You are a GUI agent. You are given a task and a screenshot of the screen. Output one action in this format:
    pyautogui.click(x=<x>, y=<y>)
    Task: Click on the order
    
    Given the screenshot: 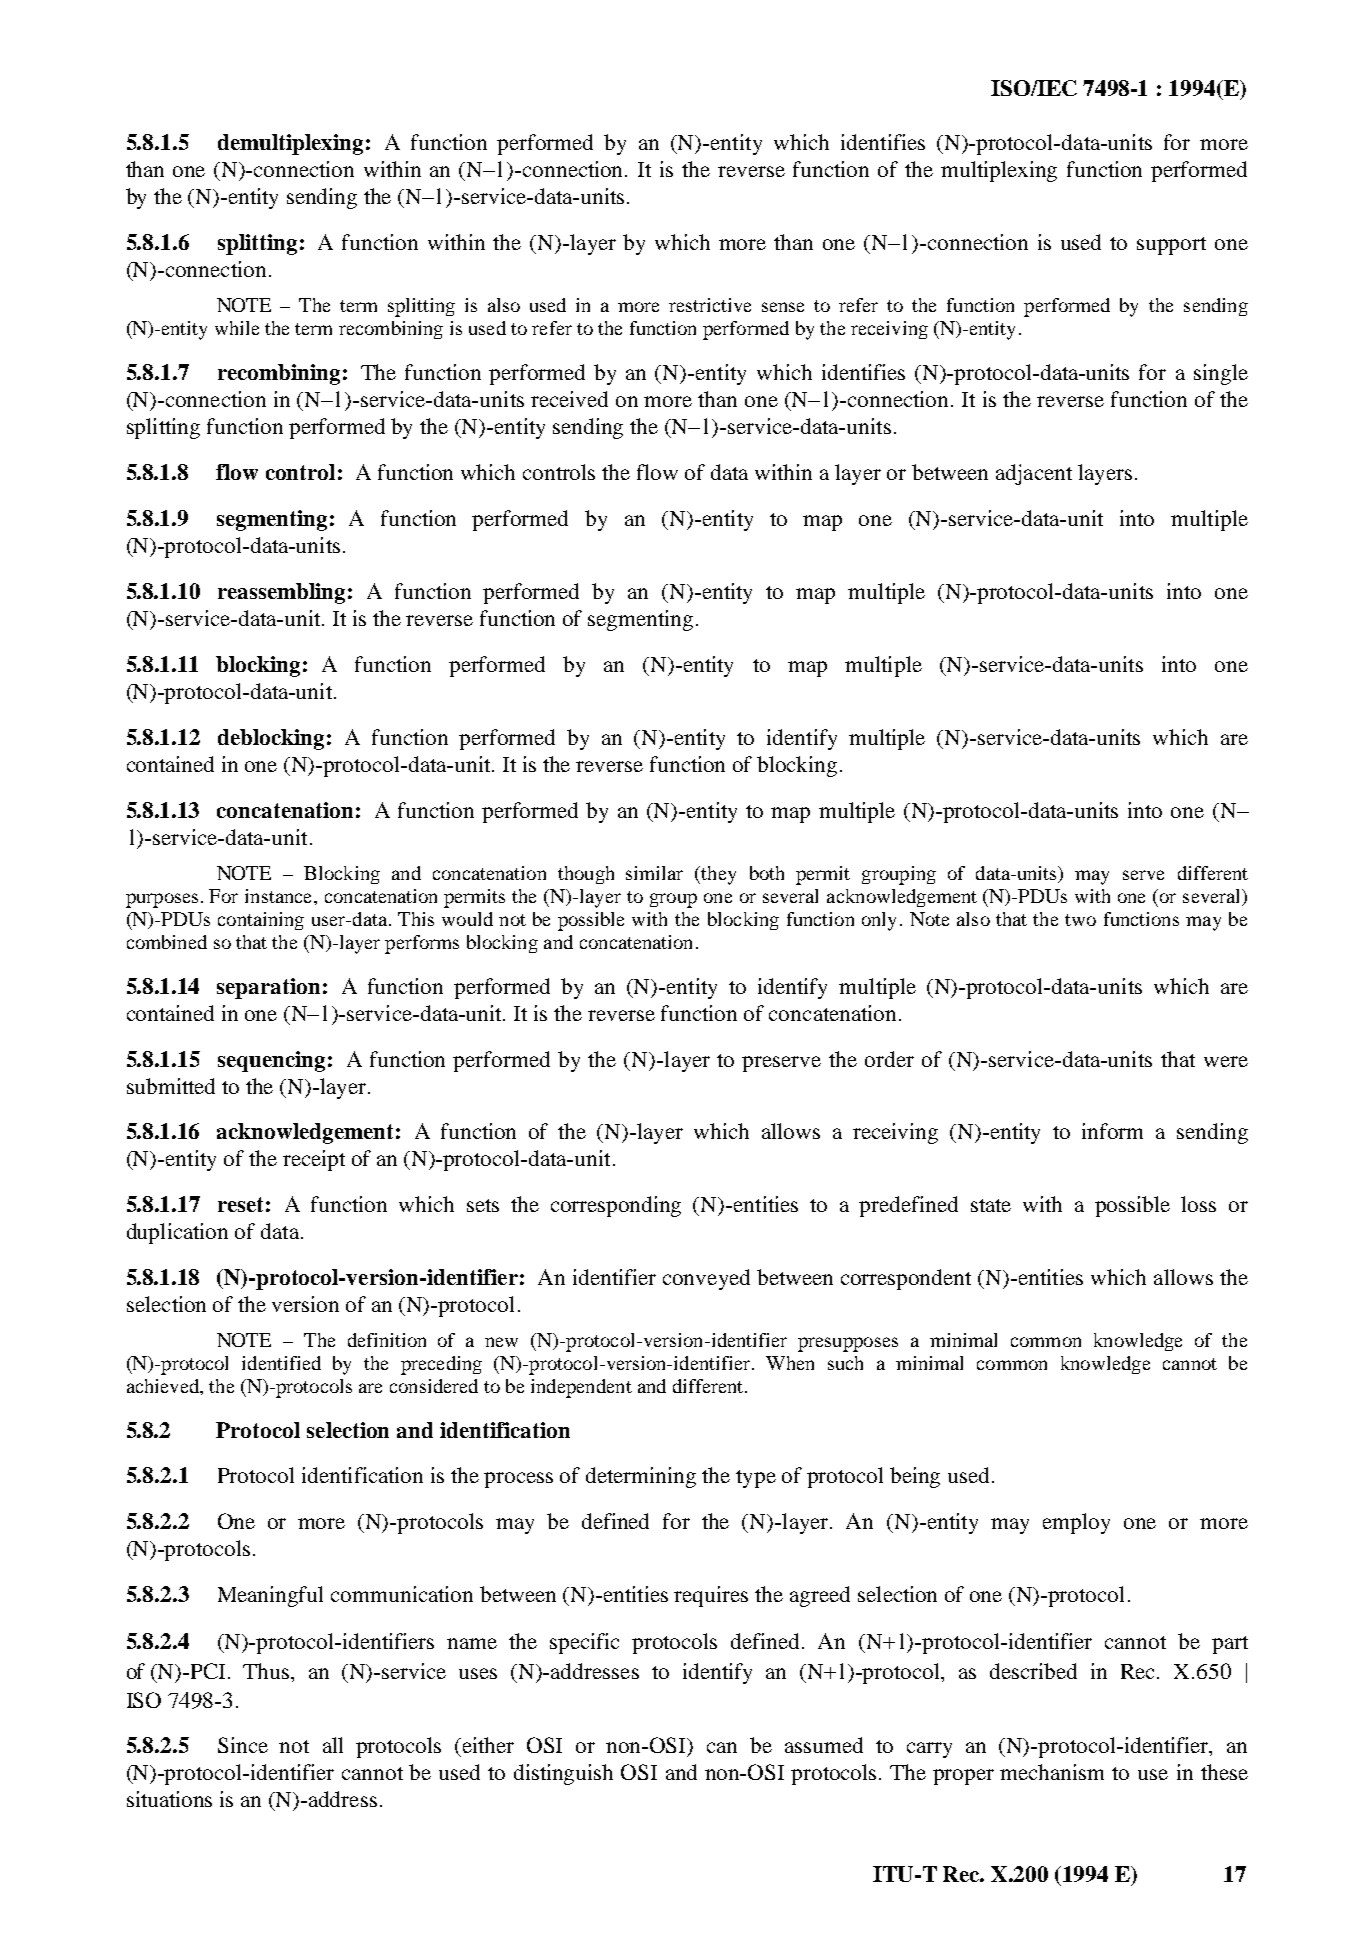 What is the action you would take?
    pyautogui.click(x=889, y=1059)
